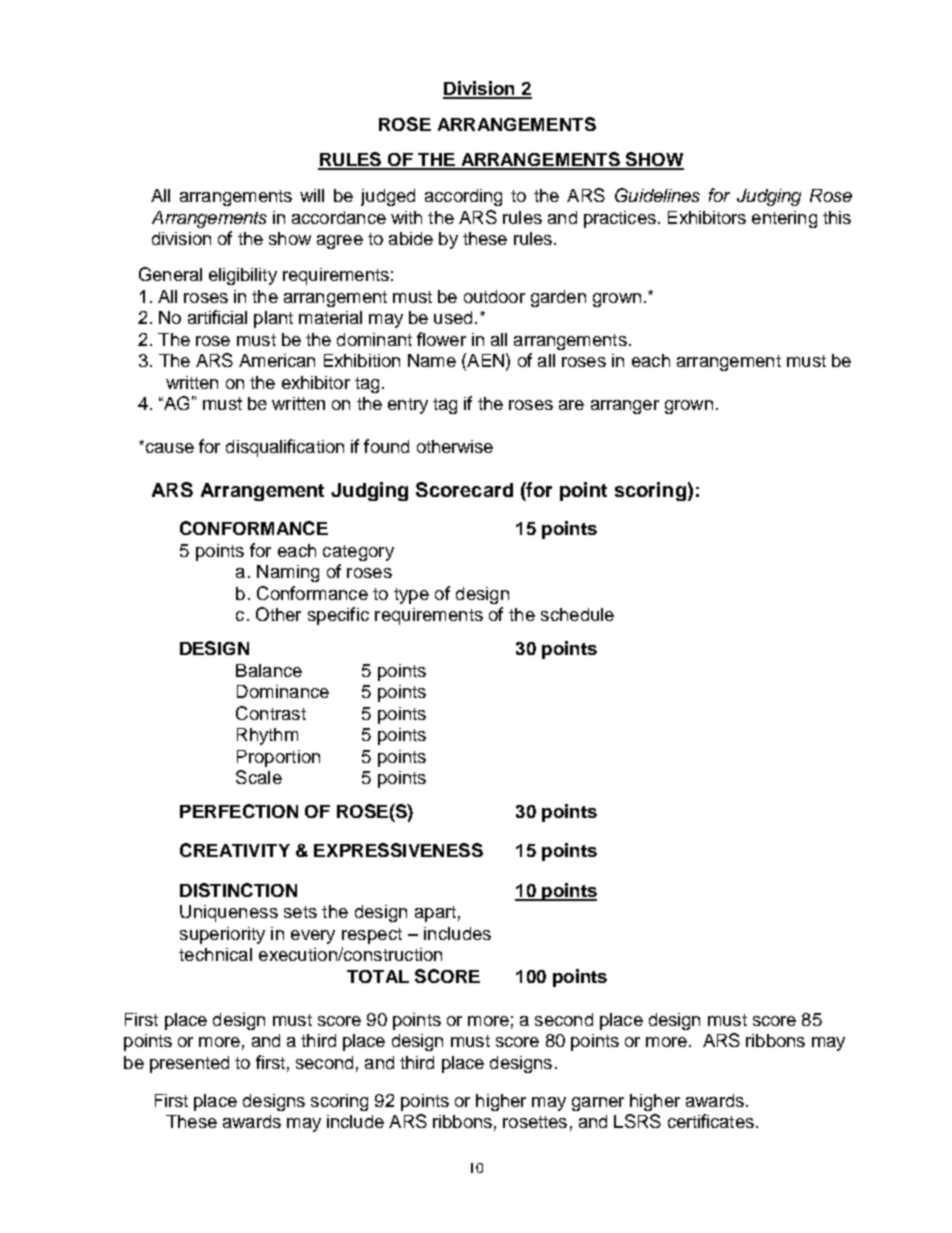 The height and width of the image is (1233, 952). I want to click on schedule, so click(577, 614).
